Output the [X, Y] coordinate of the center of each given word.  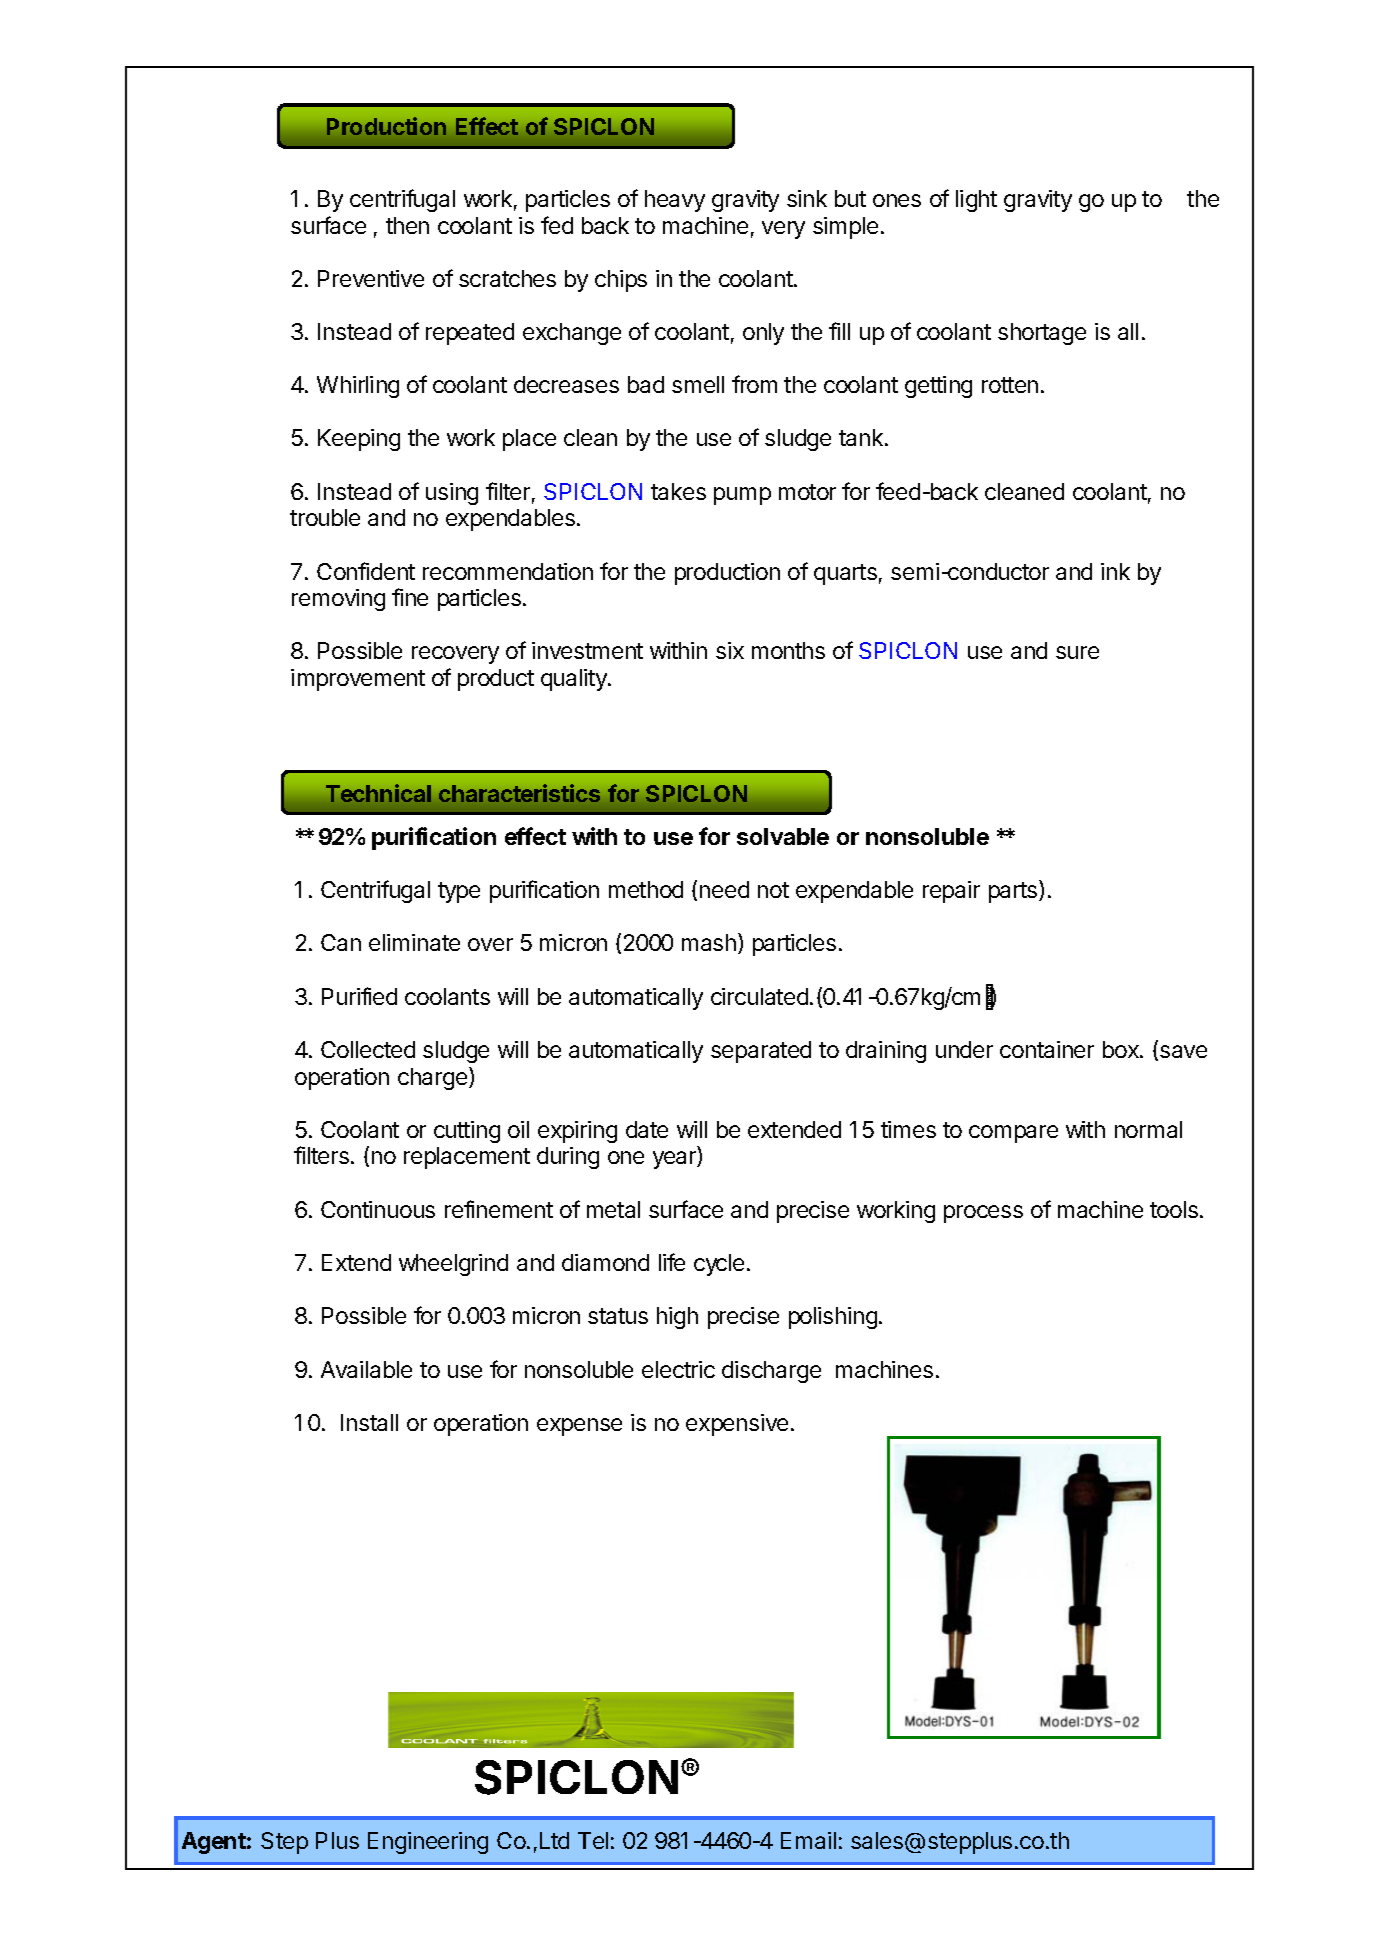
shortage [1042, 334]
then [407, 225]
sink [807, 198]
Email [808, 1840]
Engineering [428, 1843]
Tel [593, 1840]
